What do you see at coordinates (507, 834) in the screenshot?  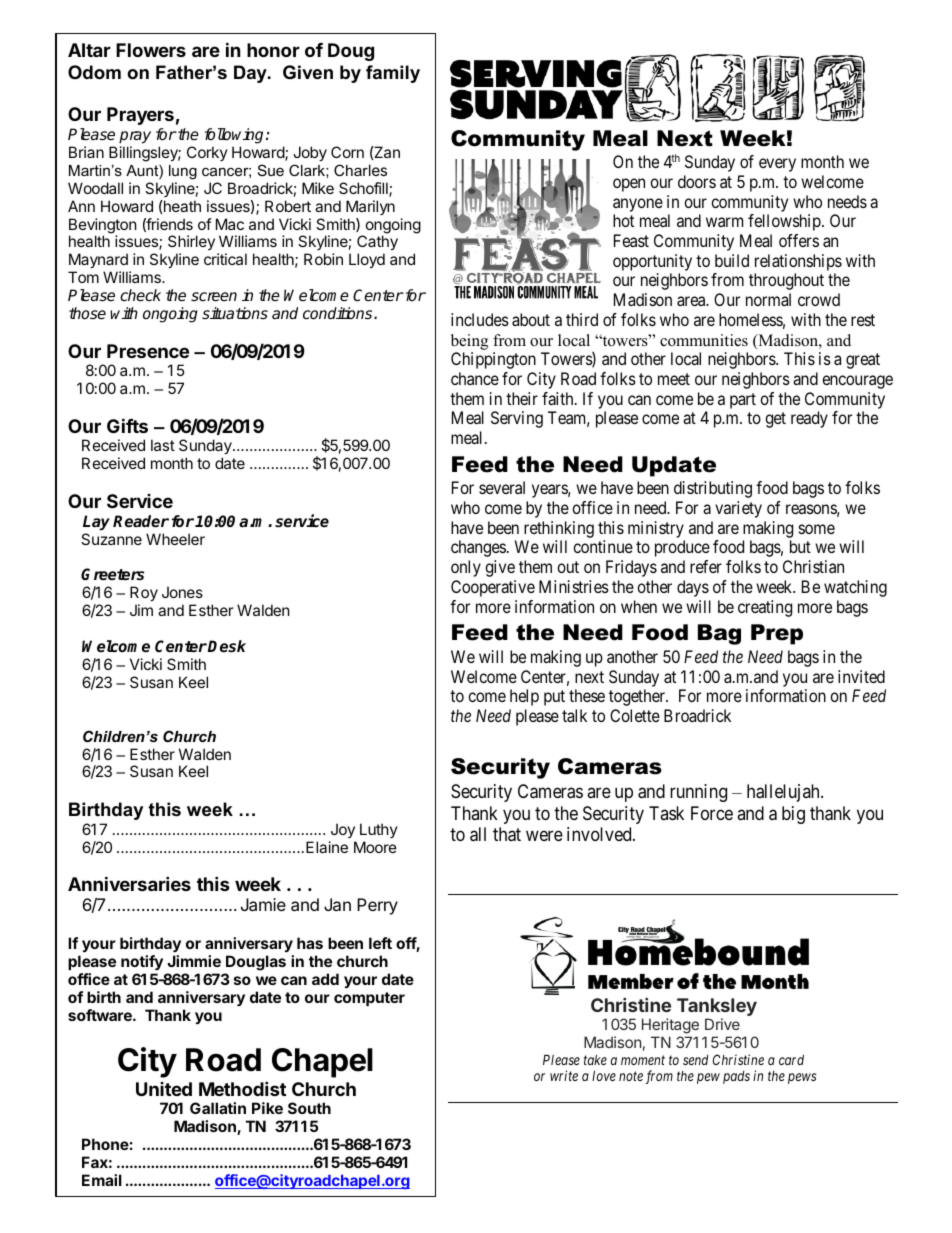 I see `that` at bounding box center [507, 834].
